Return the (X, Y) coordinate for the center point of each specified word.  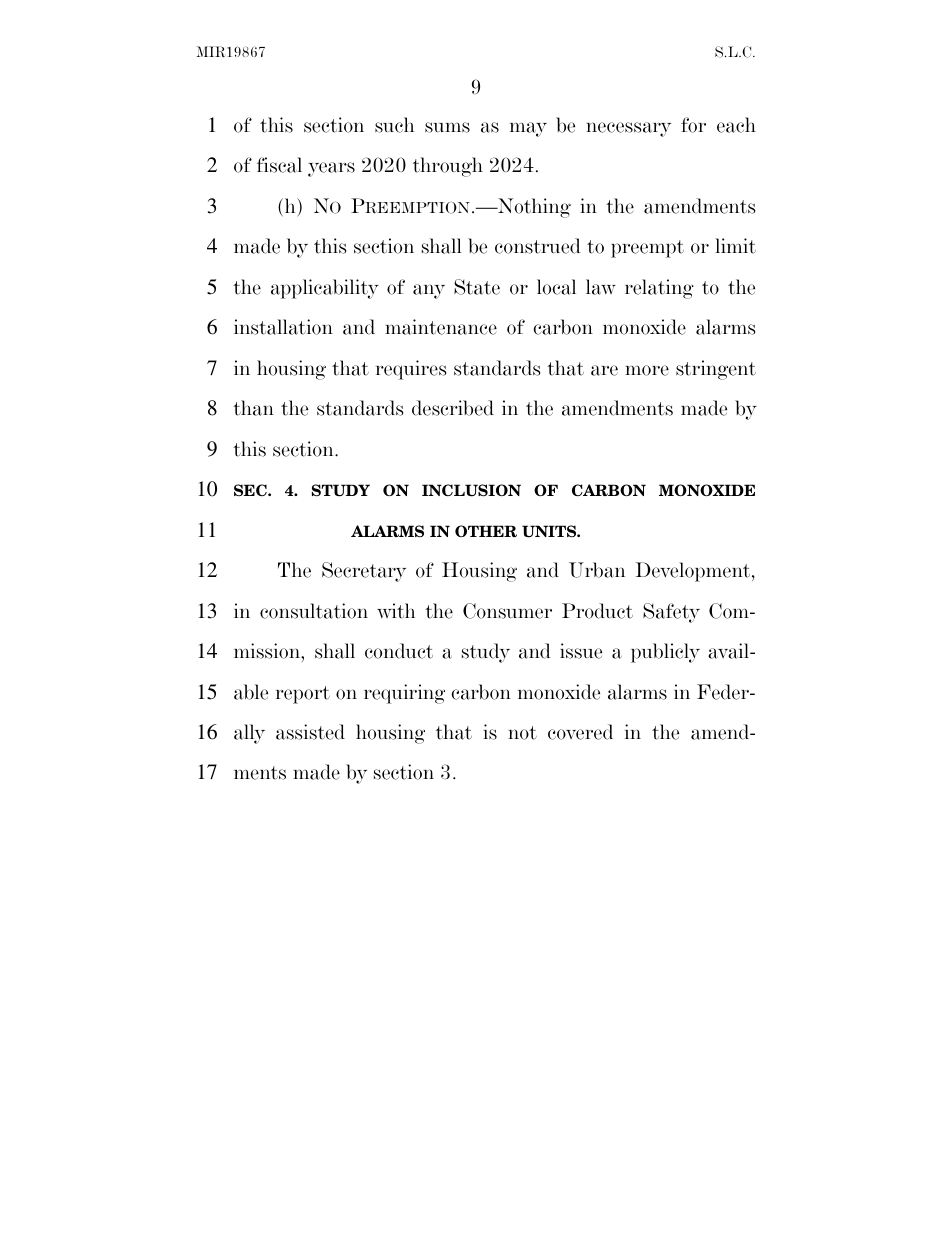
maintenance (441, 327)
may (528, 129)
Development (694, 572)
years (331, 169)
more (647, 370)
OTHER (486, 531)
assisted (310, 732)
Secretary (364, 572)
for (693, 125)
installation (283, 327)
